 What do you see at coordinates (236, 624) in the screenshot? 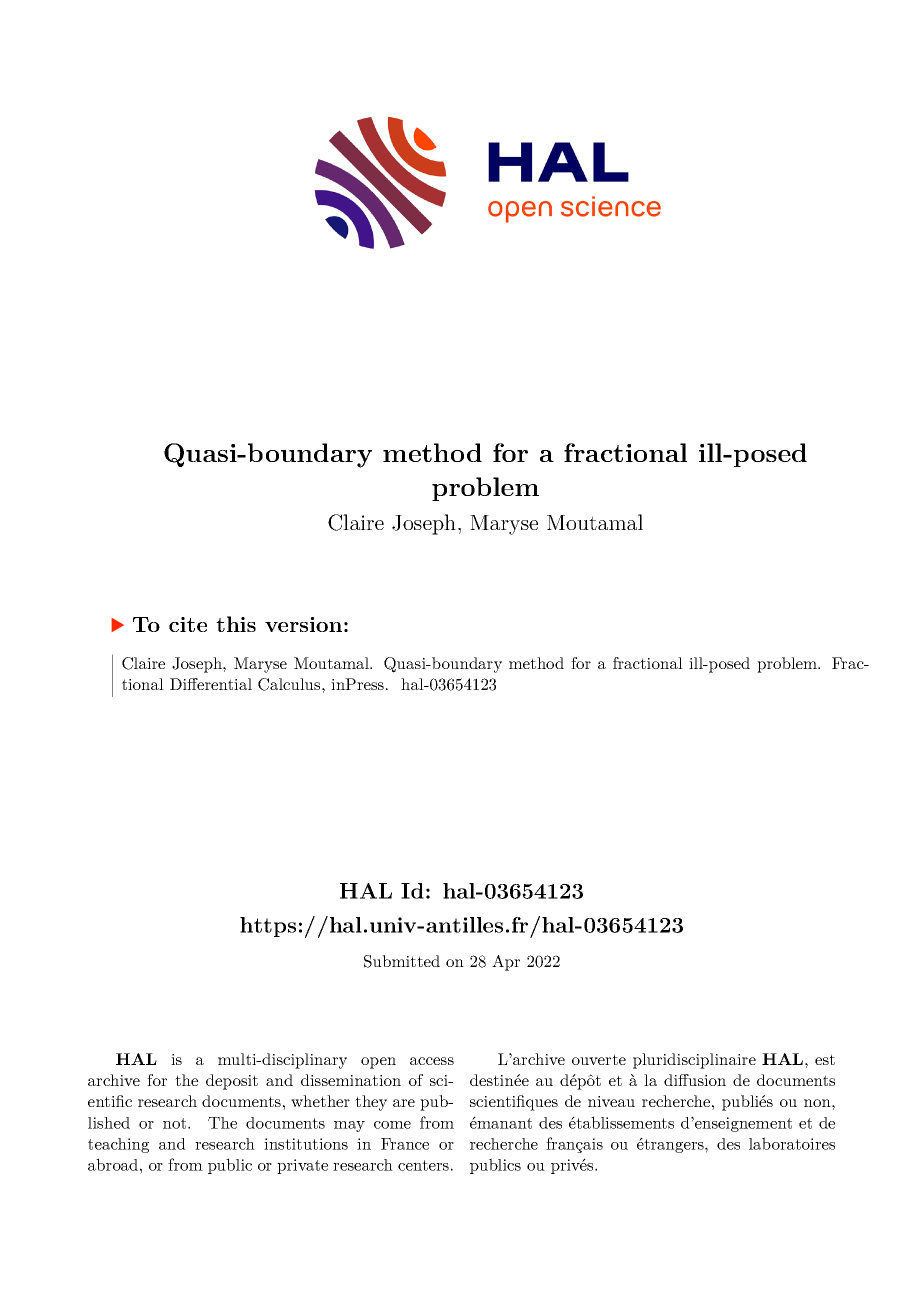
I see `this` at bounding box center [236, 624].
